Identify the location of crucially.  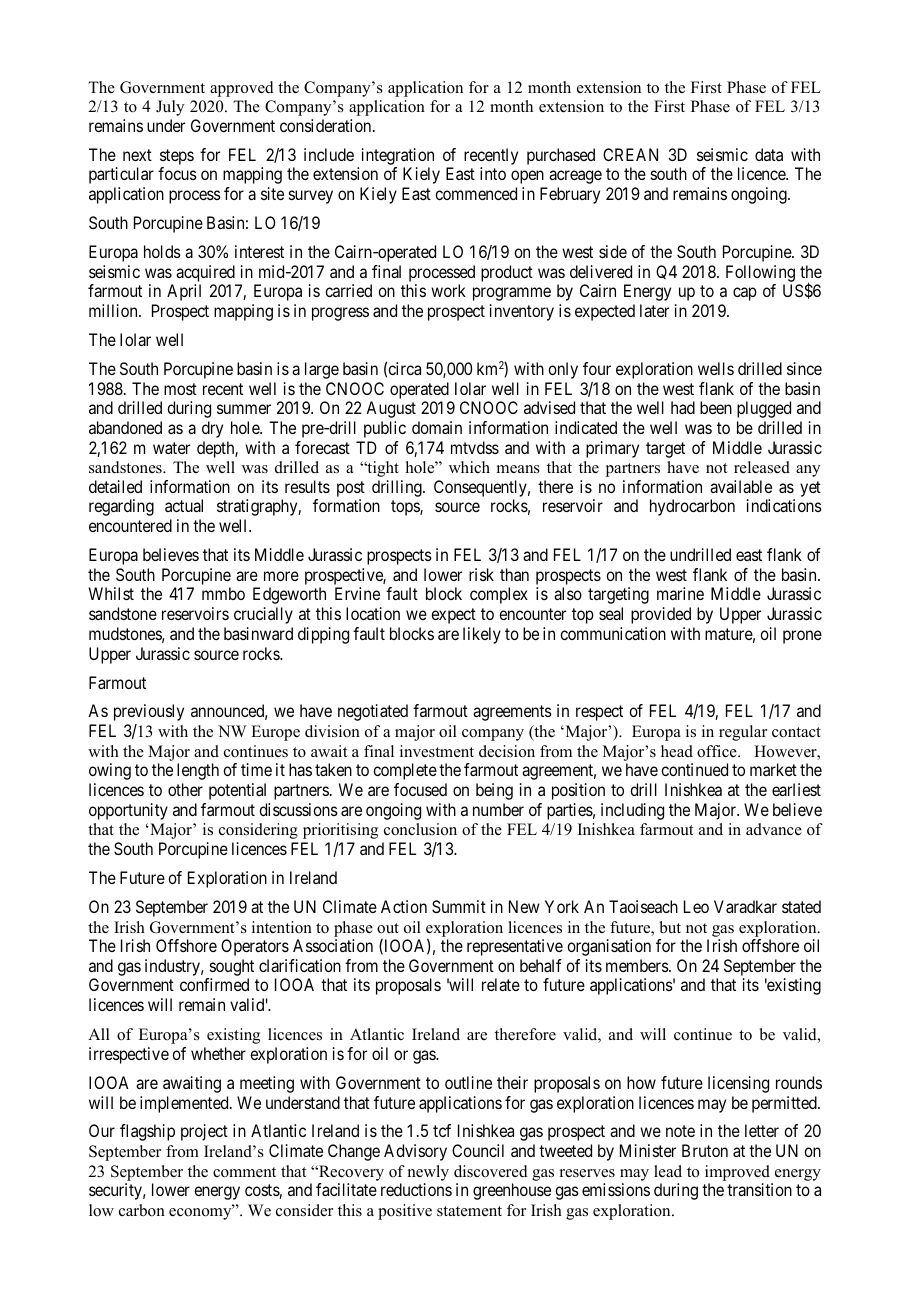
(263, 615).
